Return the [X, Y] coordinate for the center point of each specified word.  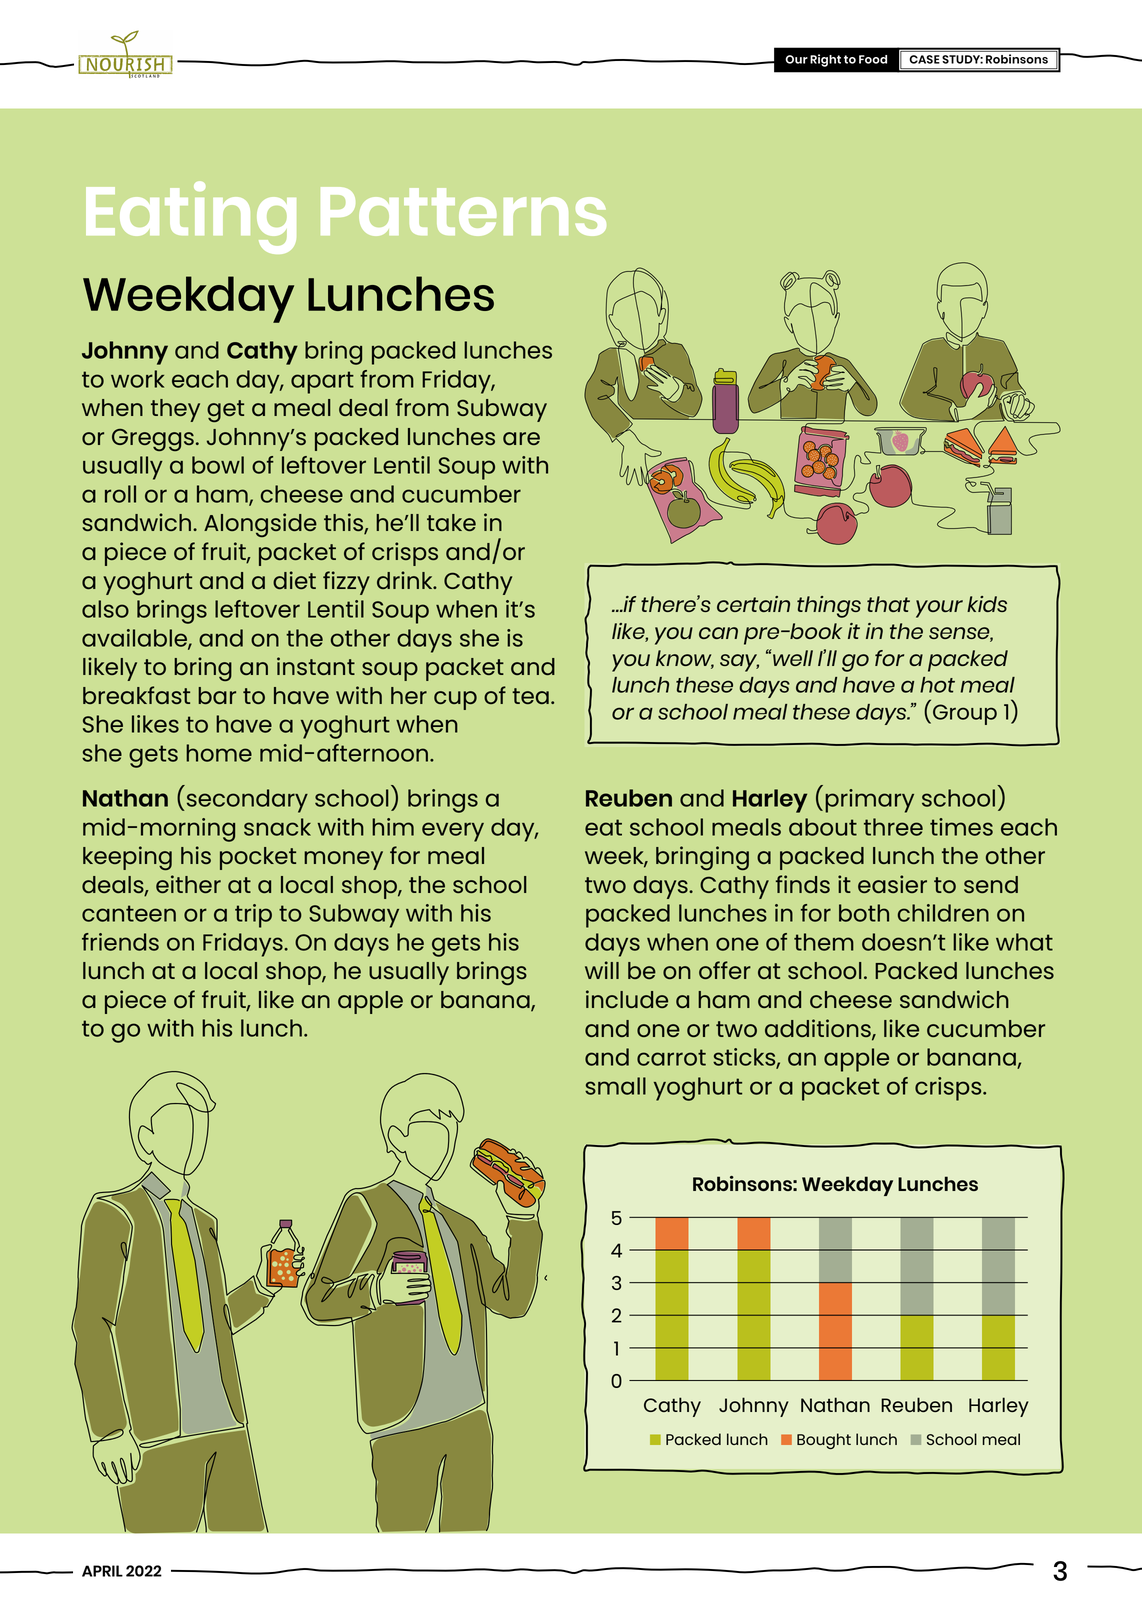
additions [819, 1029]
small [615, 1086]
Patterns [463, 211]
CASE [924, 59]
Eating [191, 217]
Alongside [260, 525]
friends [120, 942]
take [451, 522]
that [888, 604]
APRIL [102, 1571]
